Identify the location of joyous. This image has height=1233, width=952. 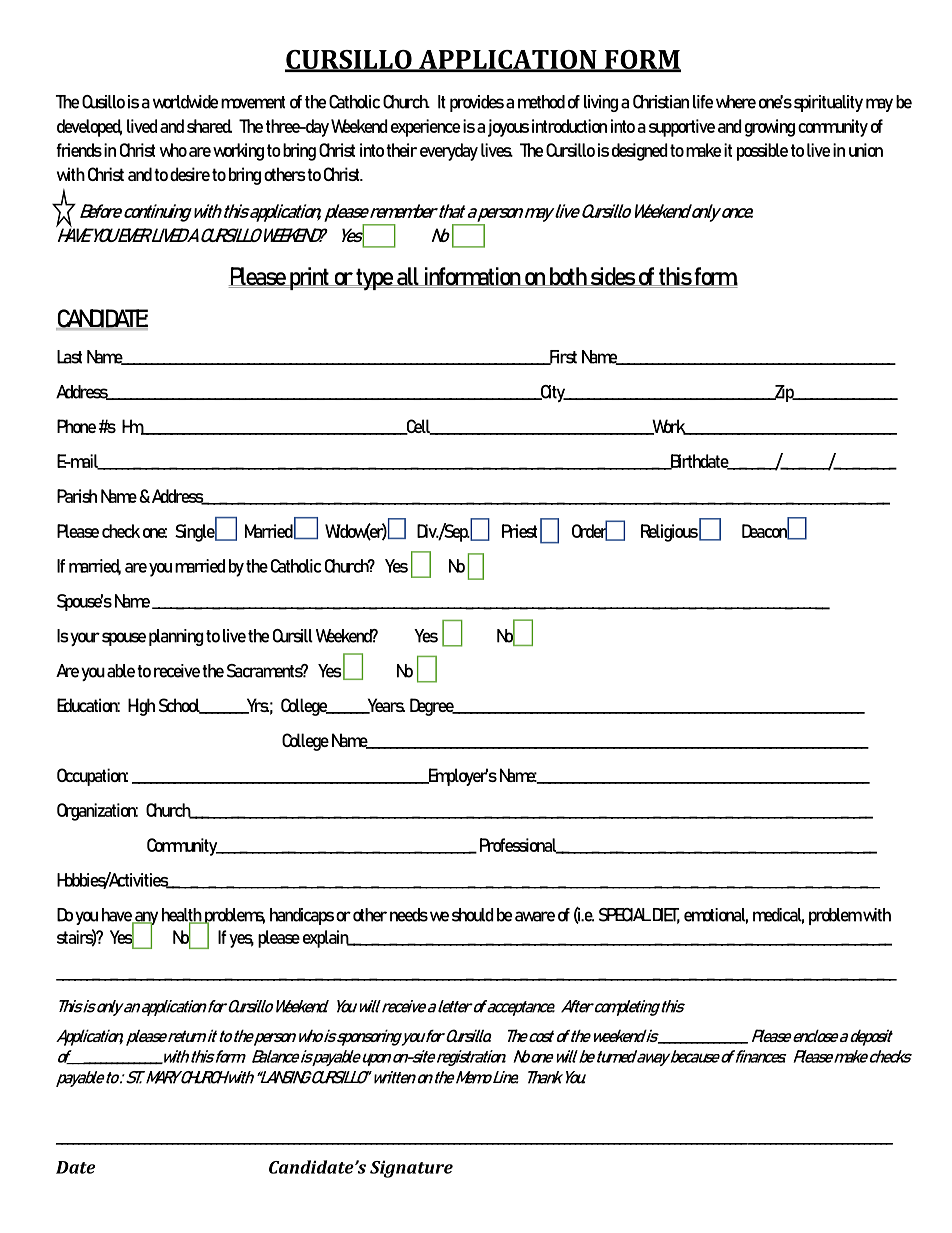
(508, 128).
